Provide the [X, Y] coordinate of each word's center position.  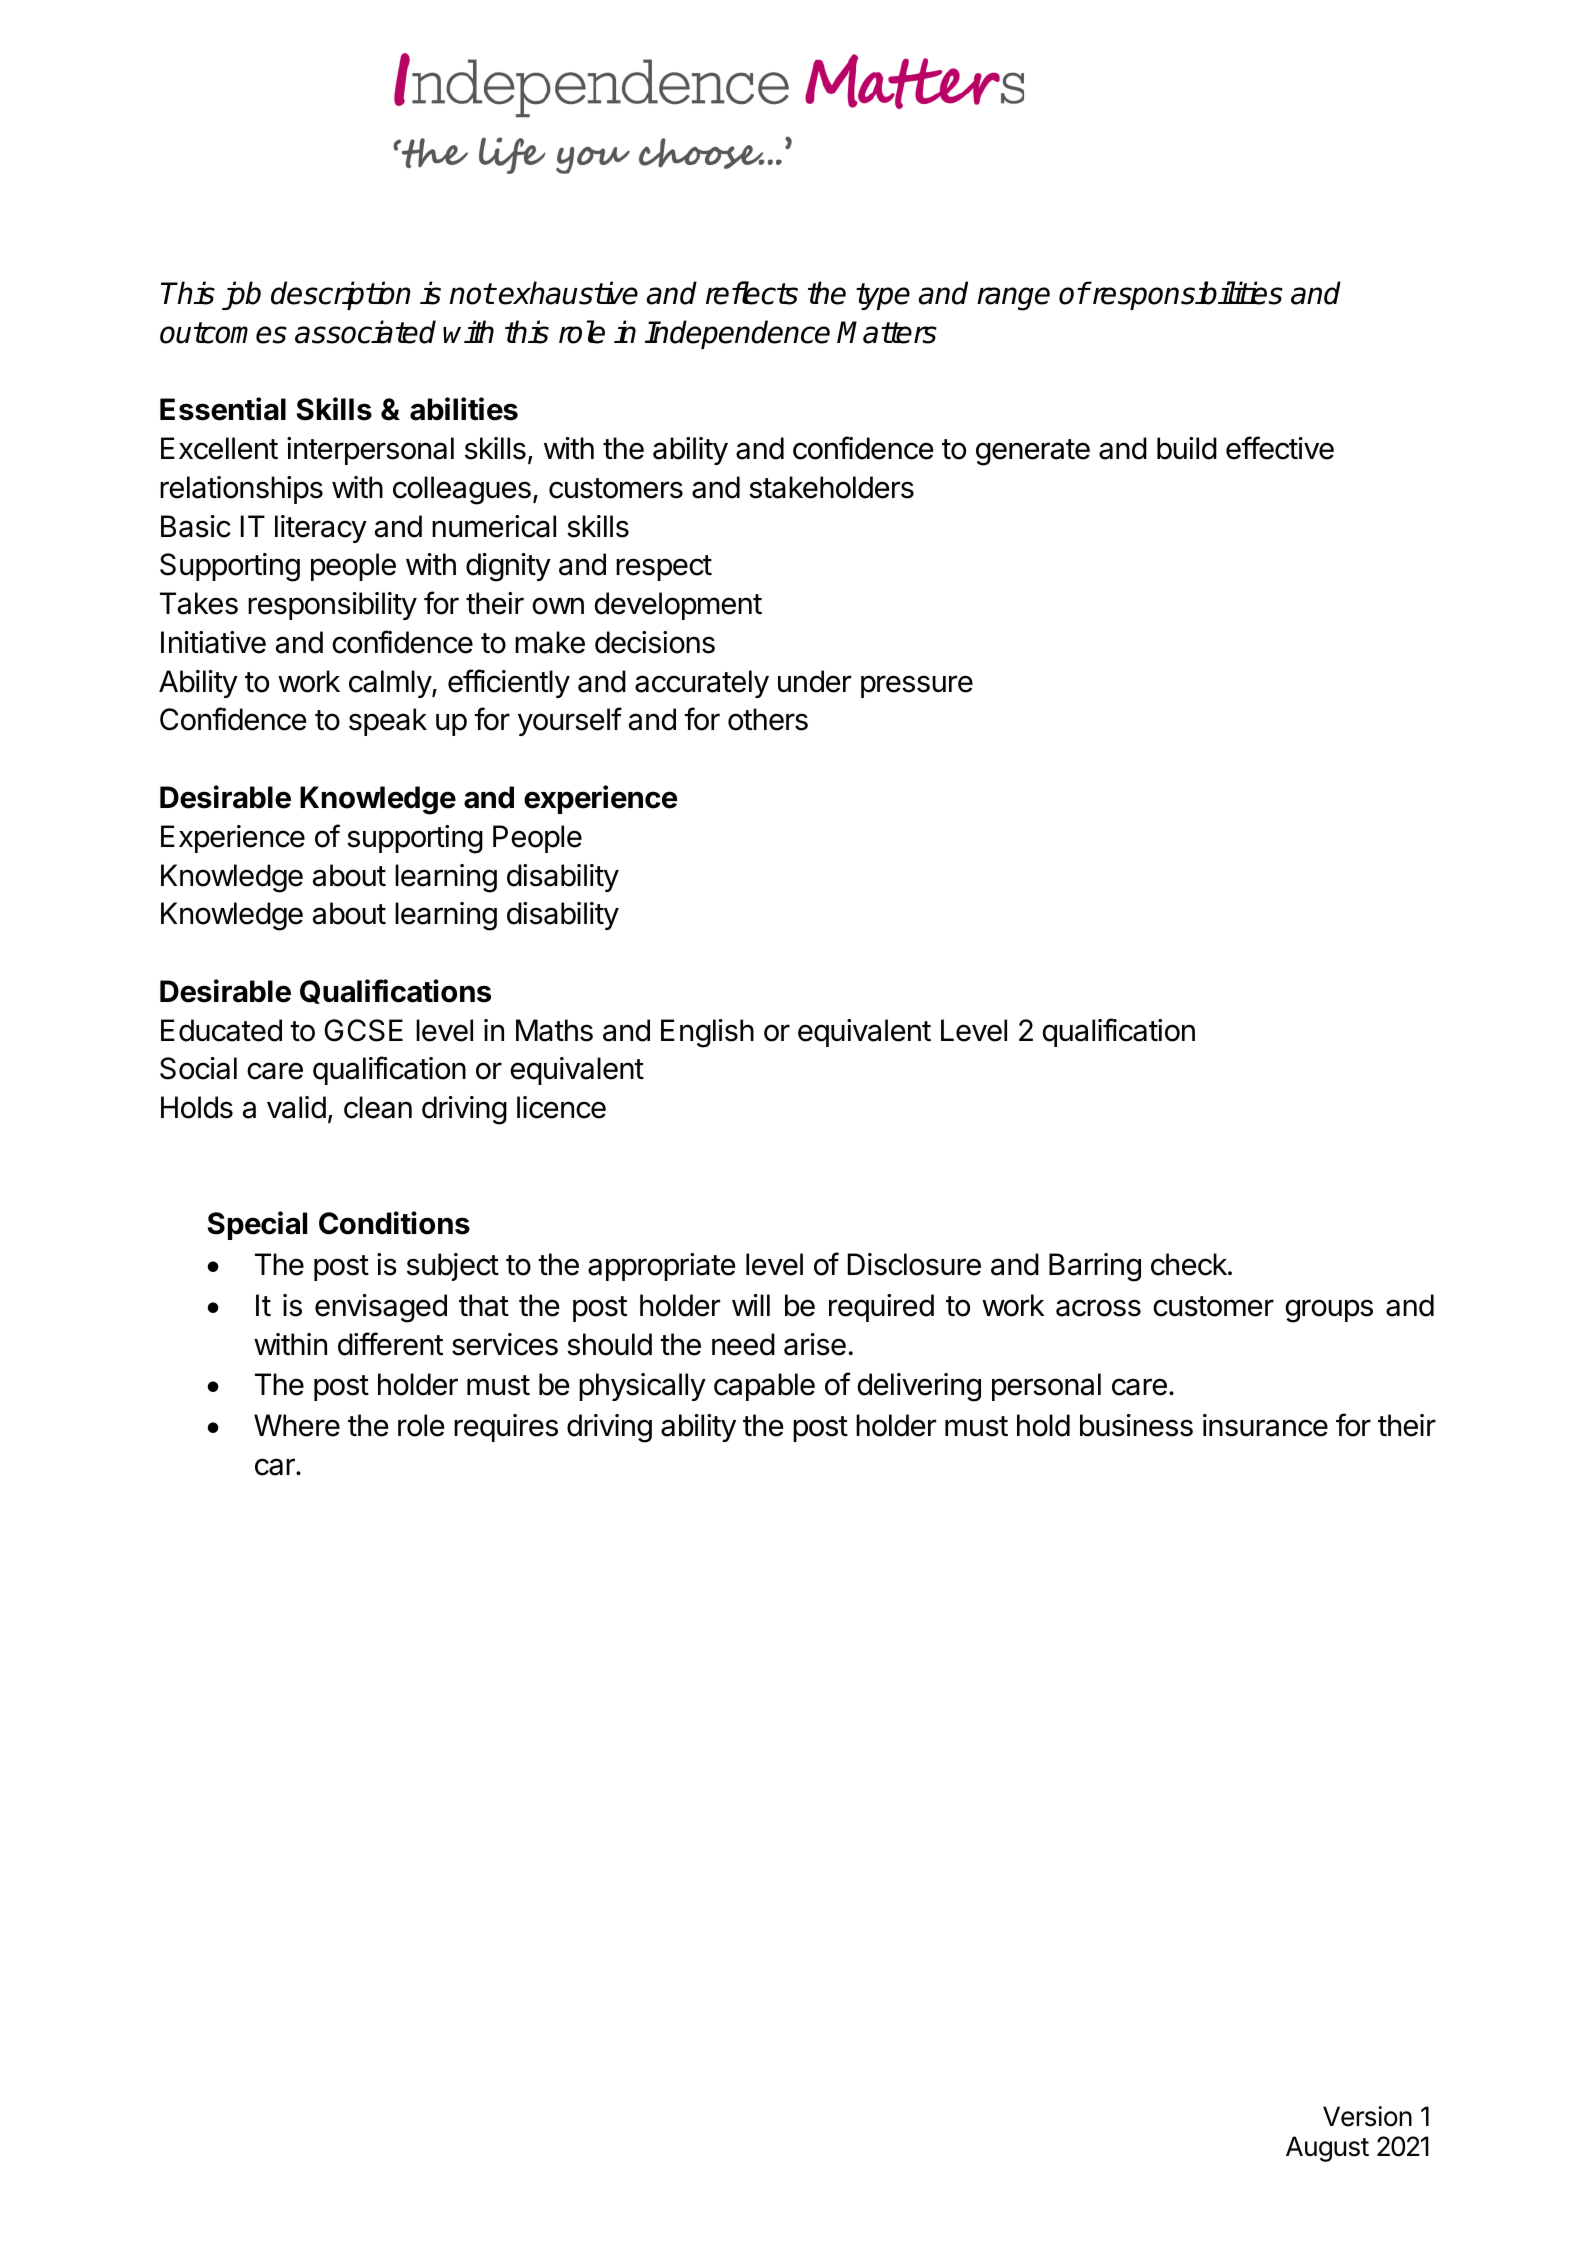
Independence [737, 334]
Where [297, 1425]
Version [1367, 2116]
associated [365, 332]
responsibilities [1186, 295]
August [1327, 2149]
